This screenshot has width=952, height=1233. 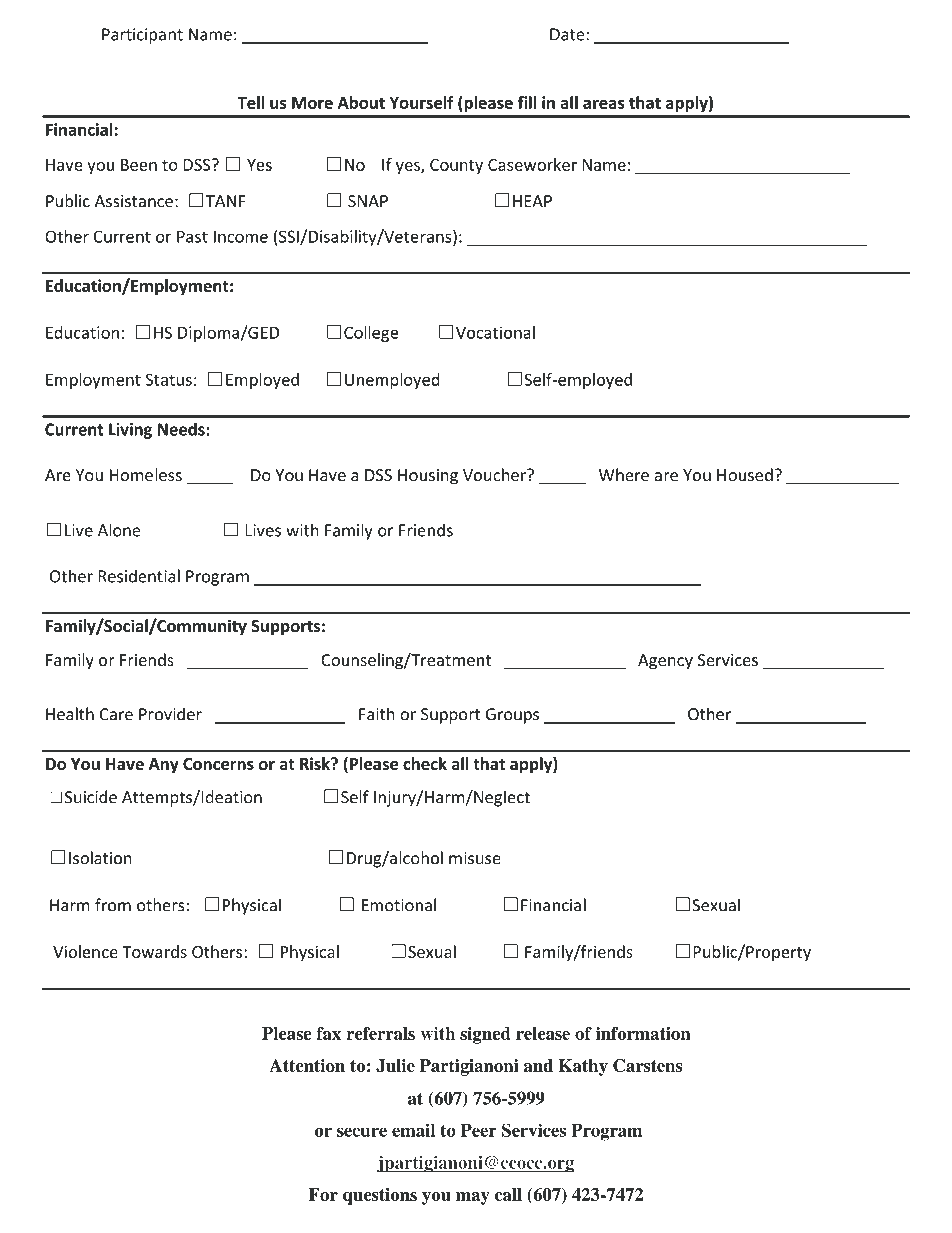 What do you see at coordinates (604, 104) in the screenshot?
I see `areas` at bounding box center [604, 104].
